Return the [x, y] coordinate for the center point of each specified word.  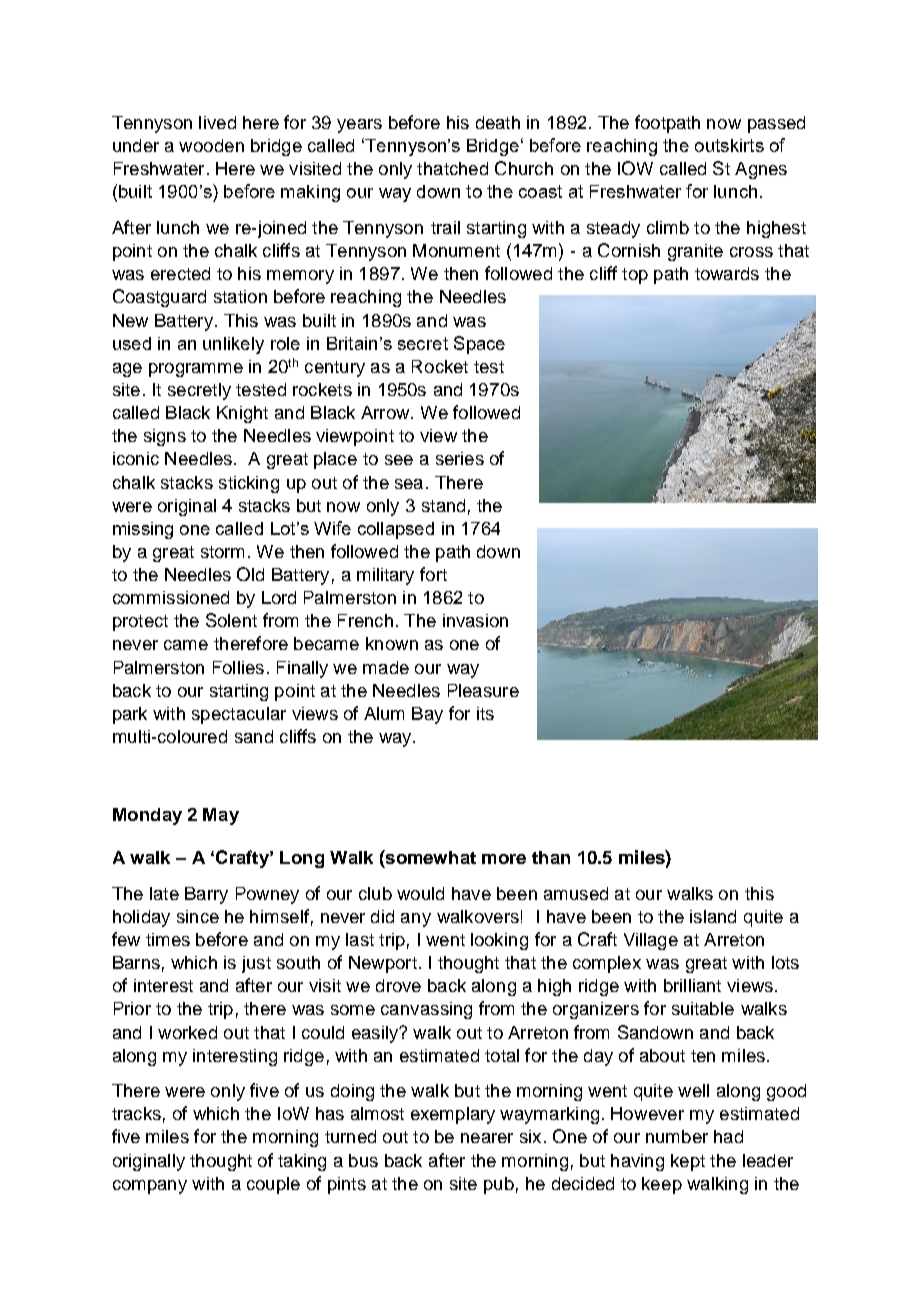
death [498, 122]
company [150, 1187]
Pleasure [483, 690]
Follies [238, 667]
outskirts [729, 145]
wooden [211, 145]
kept [688, 1162]
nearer [487, 1138]
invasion [475, 620]
